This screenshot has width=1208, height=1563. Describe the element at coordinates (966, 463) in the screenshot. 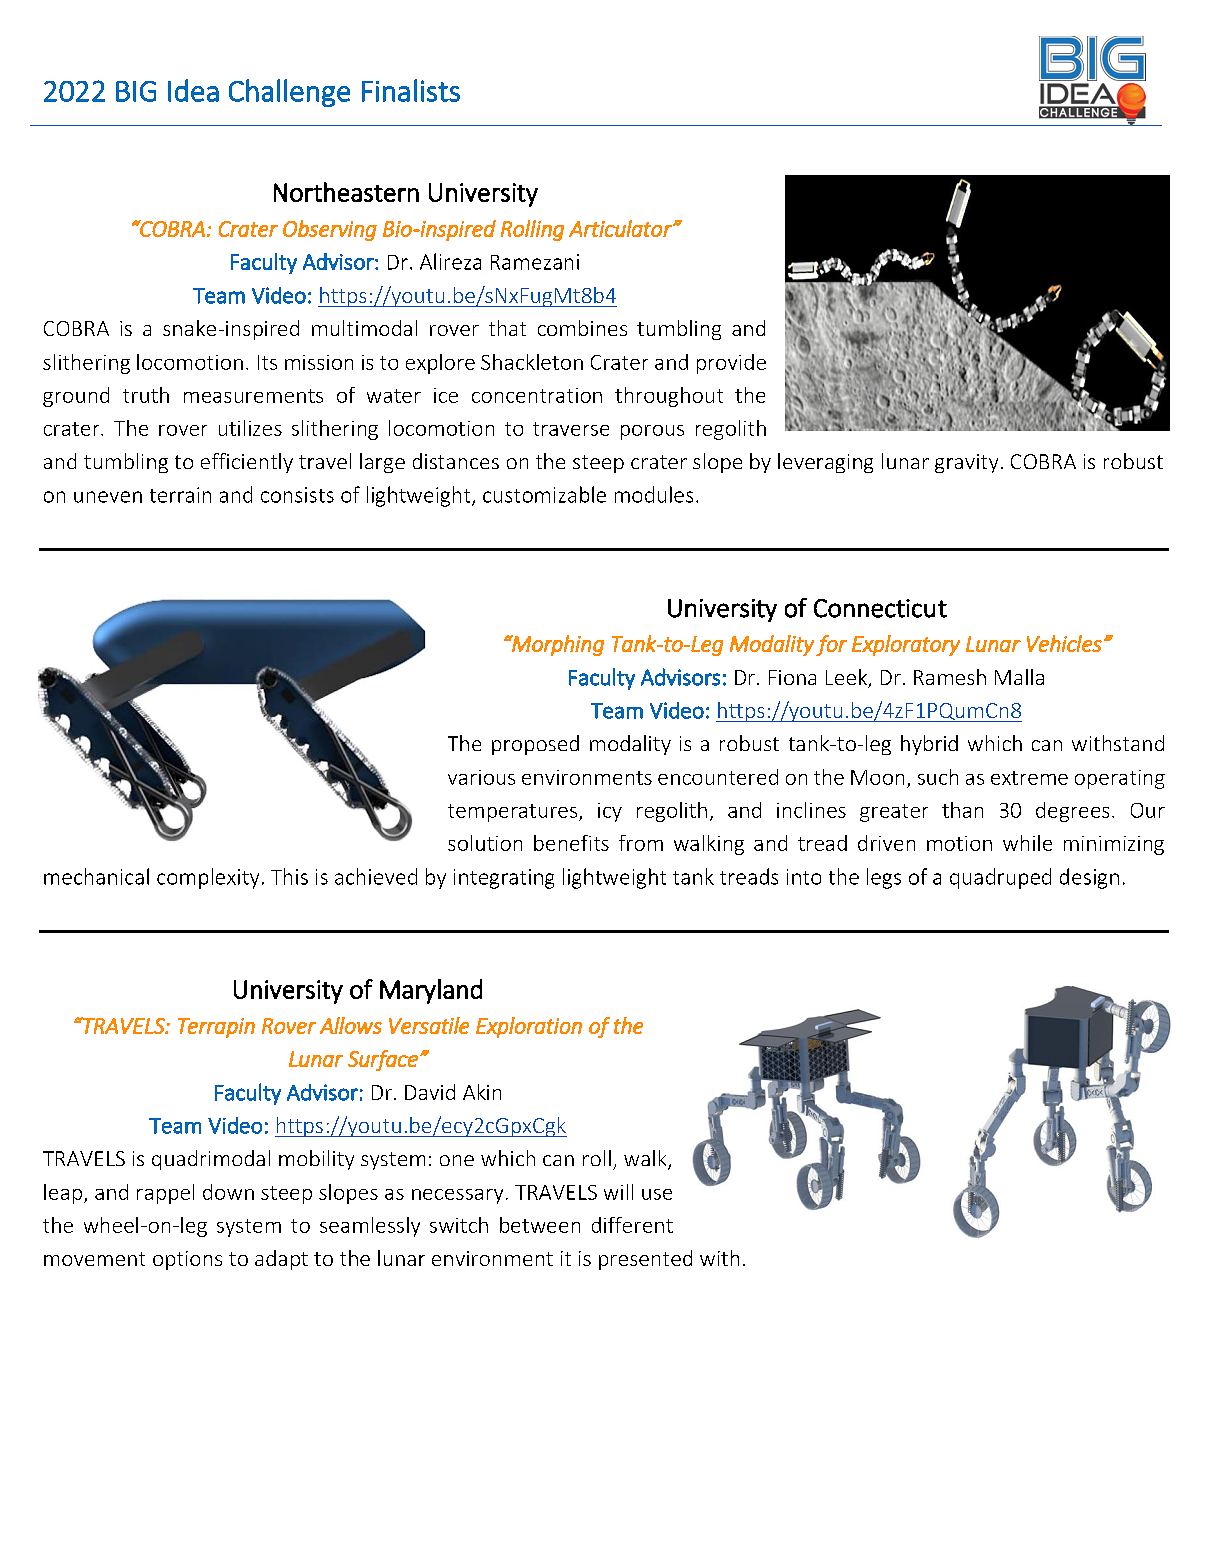

I see `gravity` at that location.
